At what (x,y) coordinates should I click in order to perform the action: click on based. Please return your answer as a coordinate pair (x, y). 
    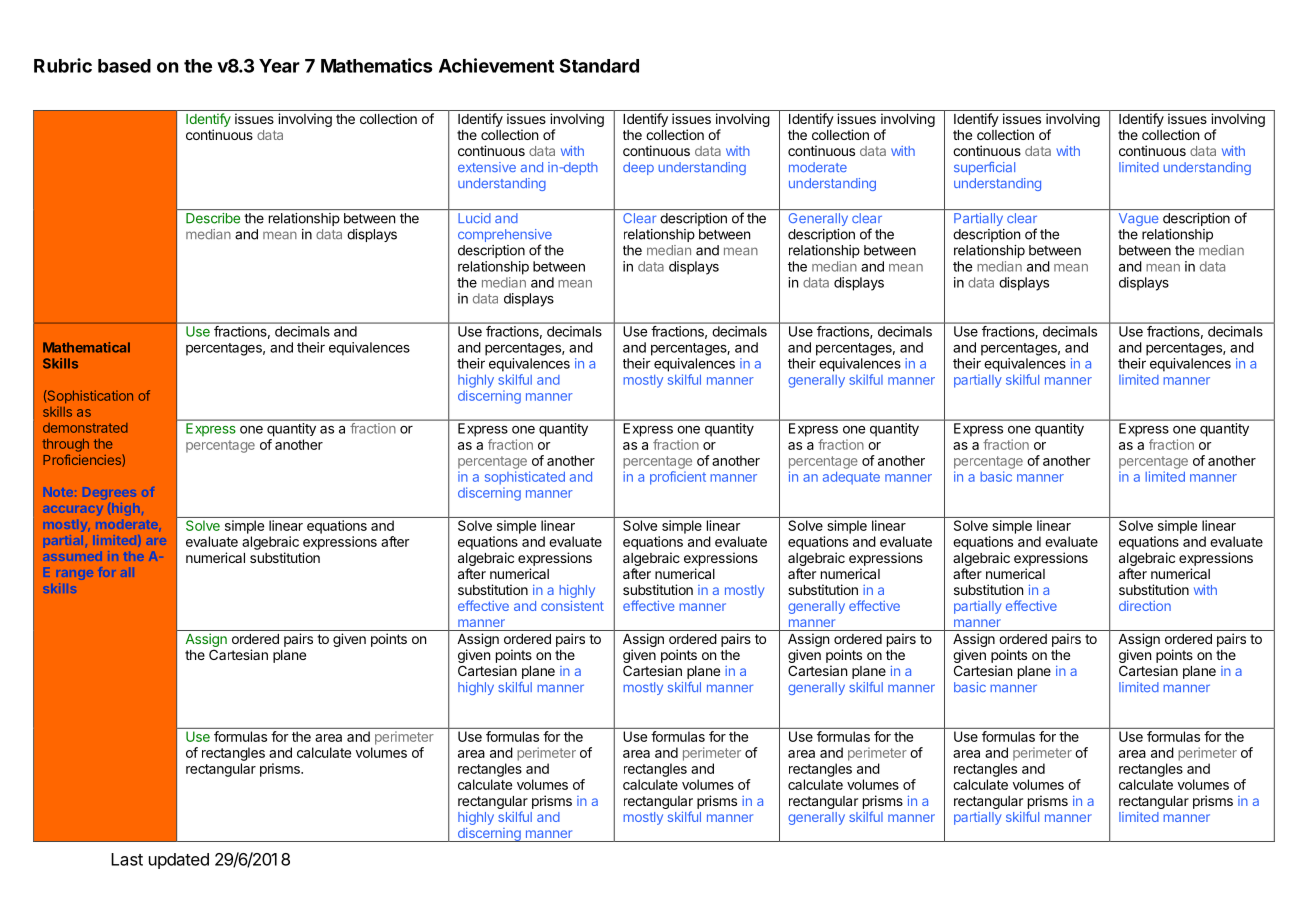
    Looking at the image, I should click on (124, 66).
